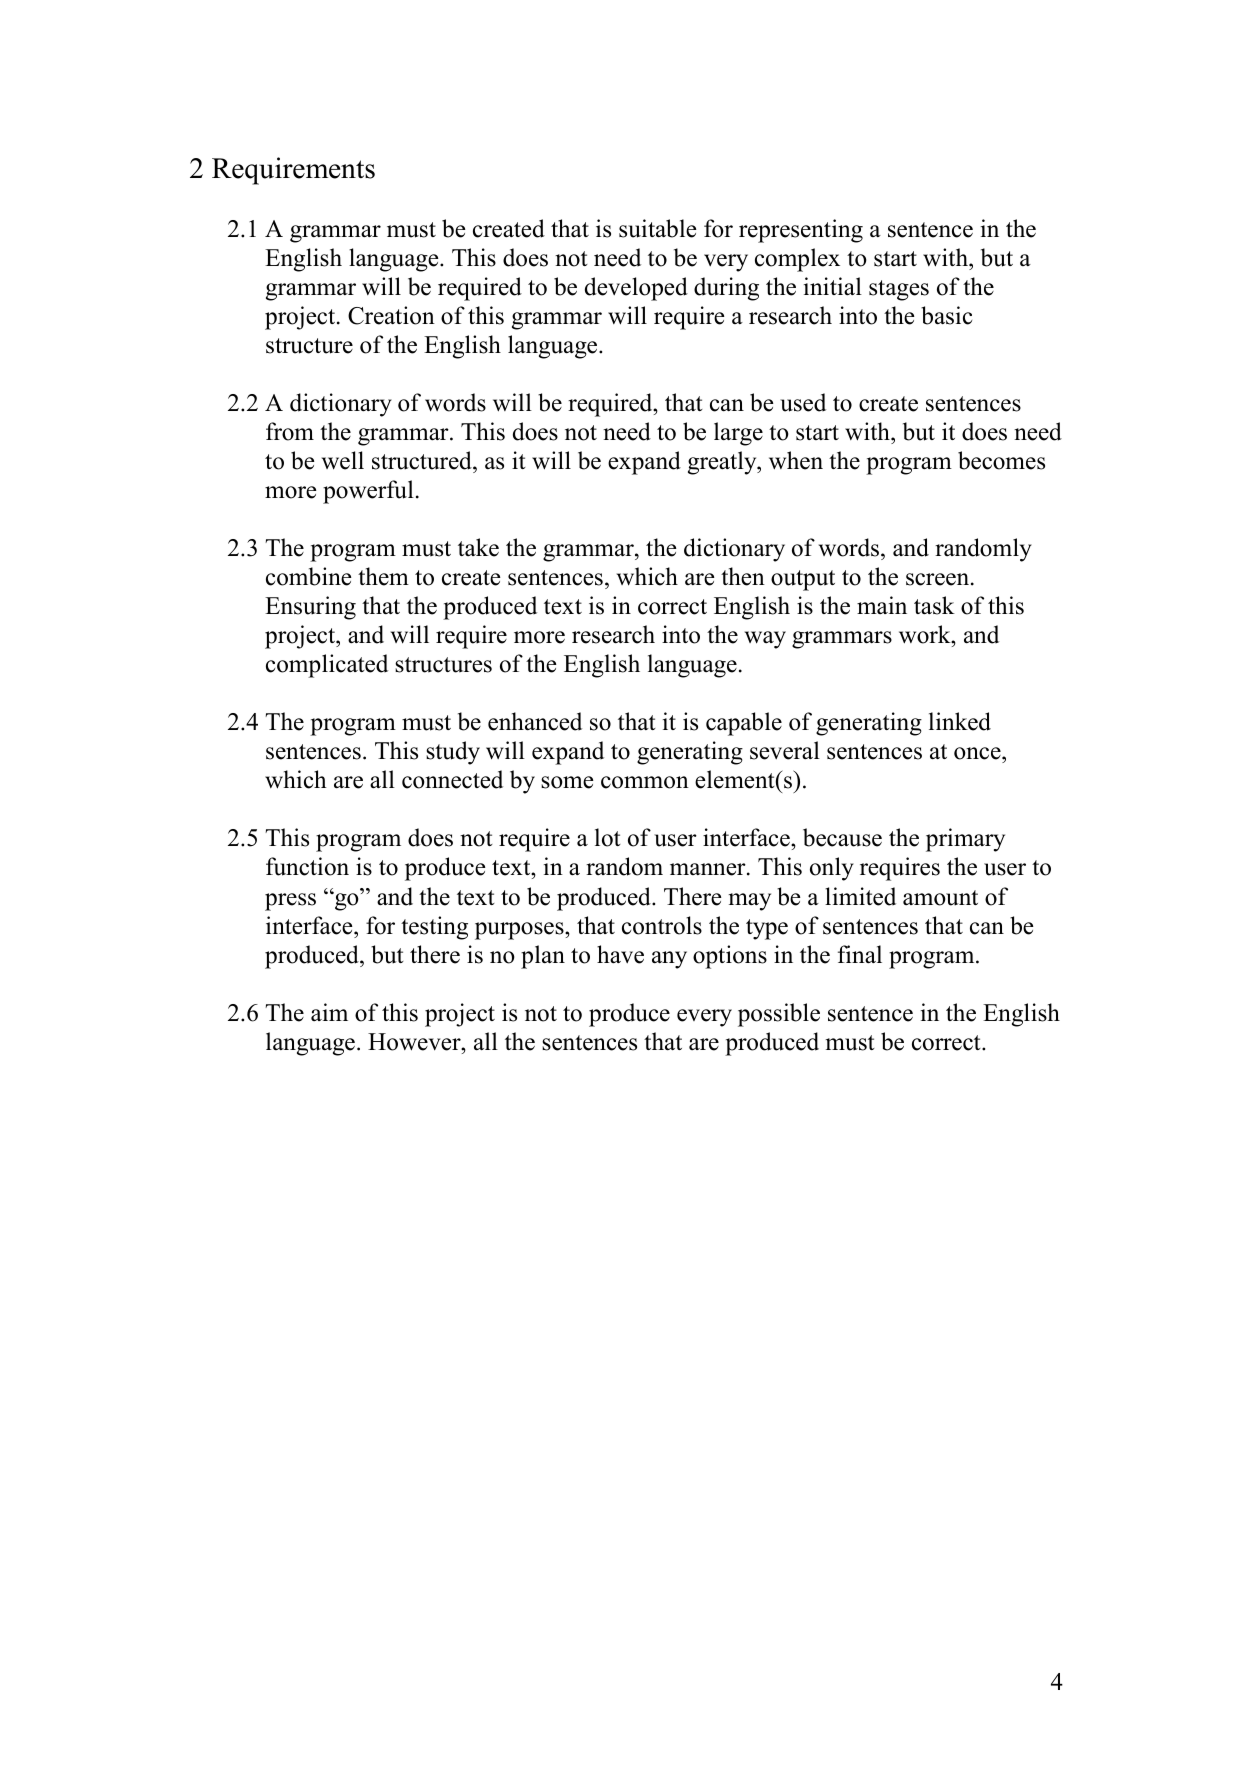 The width and height of the page is (1252, 1772). I want to click on any, so click(669, 960).
